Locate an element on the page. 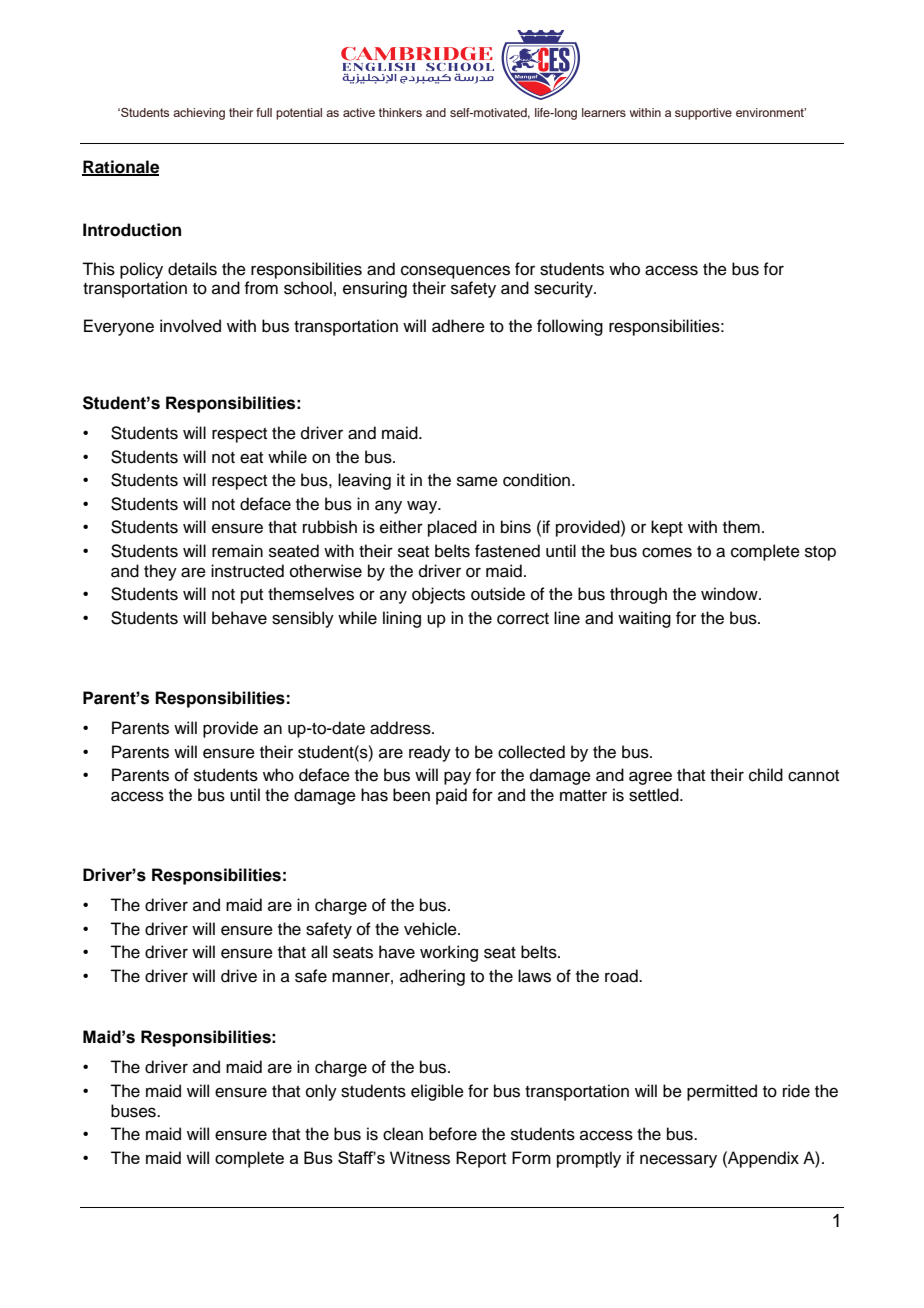  supportive is located at coordinates (703, 114).
